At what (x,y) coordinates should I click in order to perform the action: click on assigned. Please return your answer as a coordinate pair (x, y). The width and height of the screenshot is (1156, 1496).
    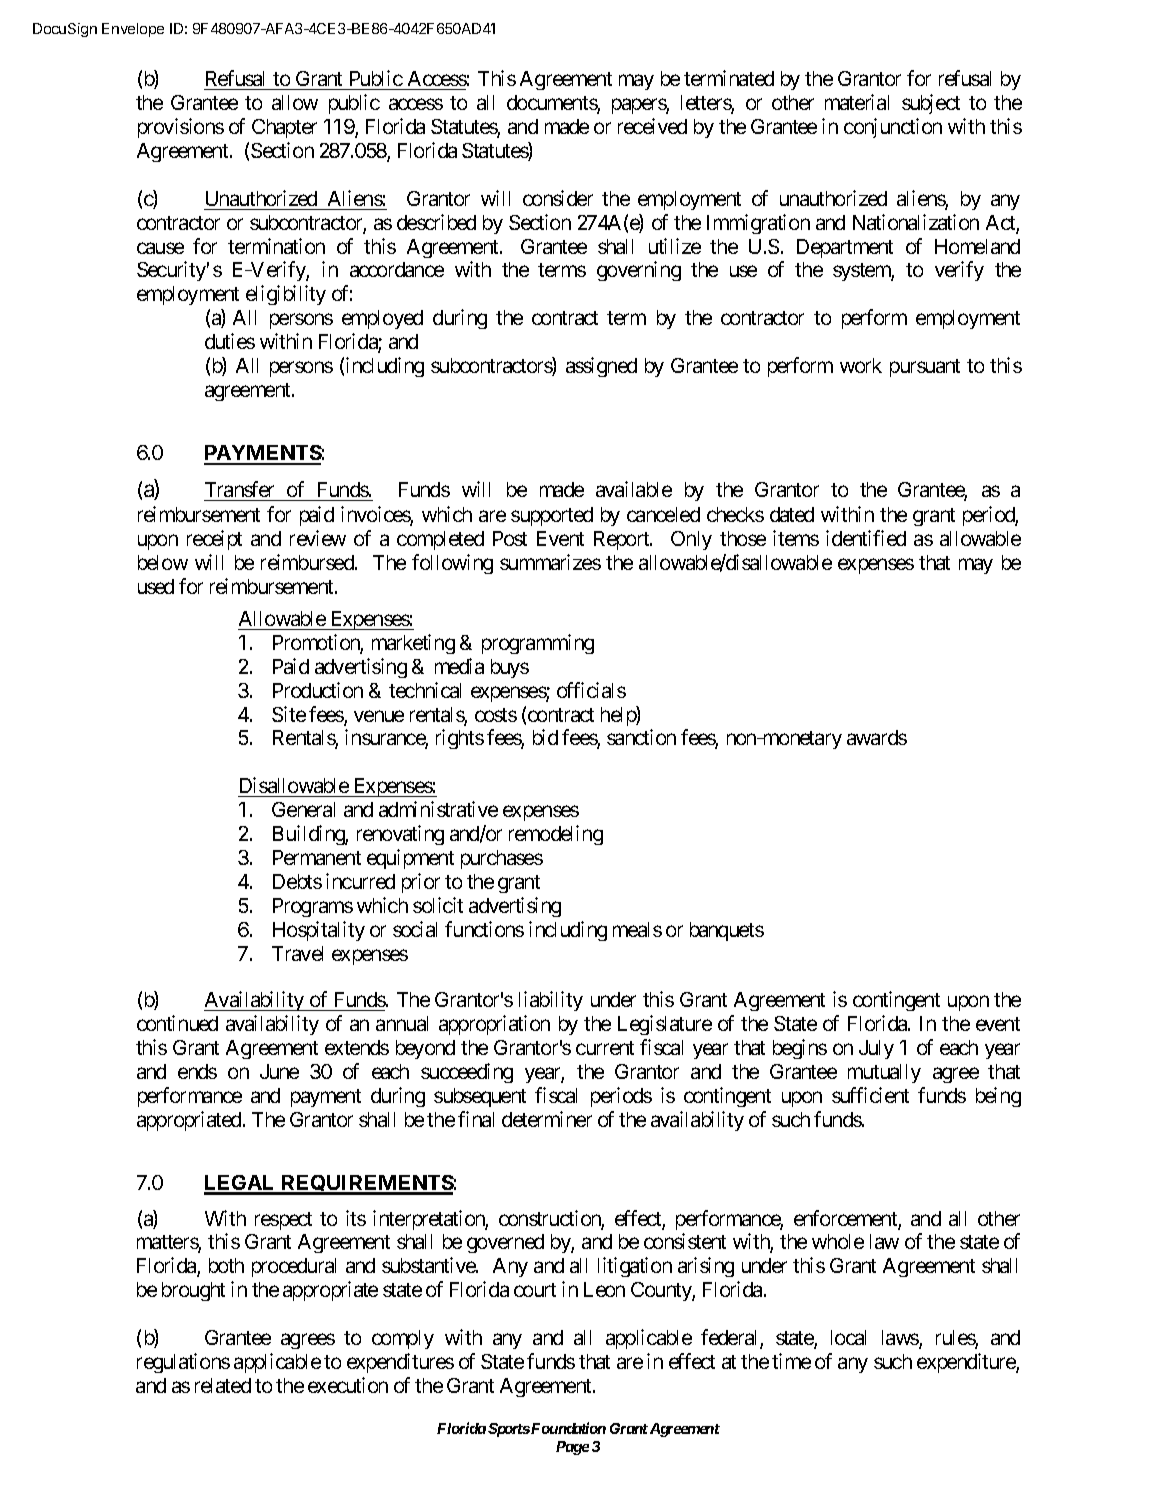
    Looking at the image, I should click on (601, 367).
